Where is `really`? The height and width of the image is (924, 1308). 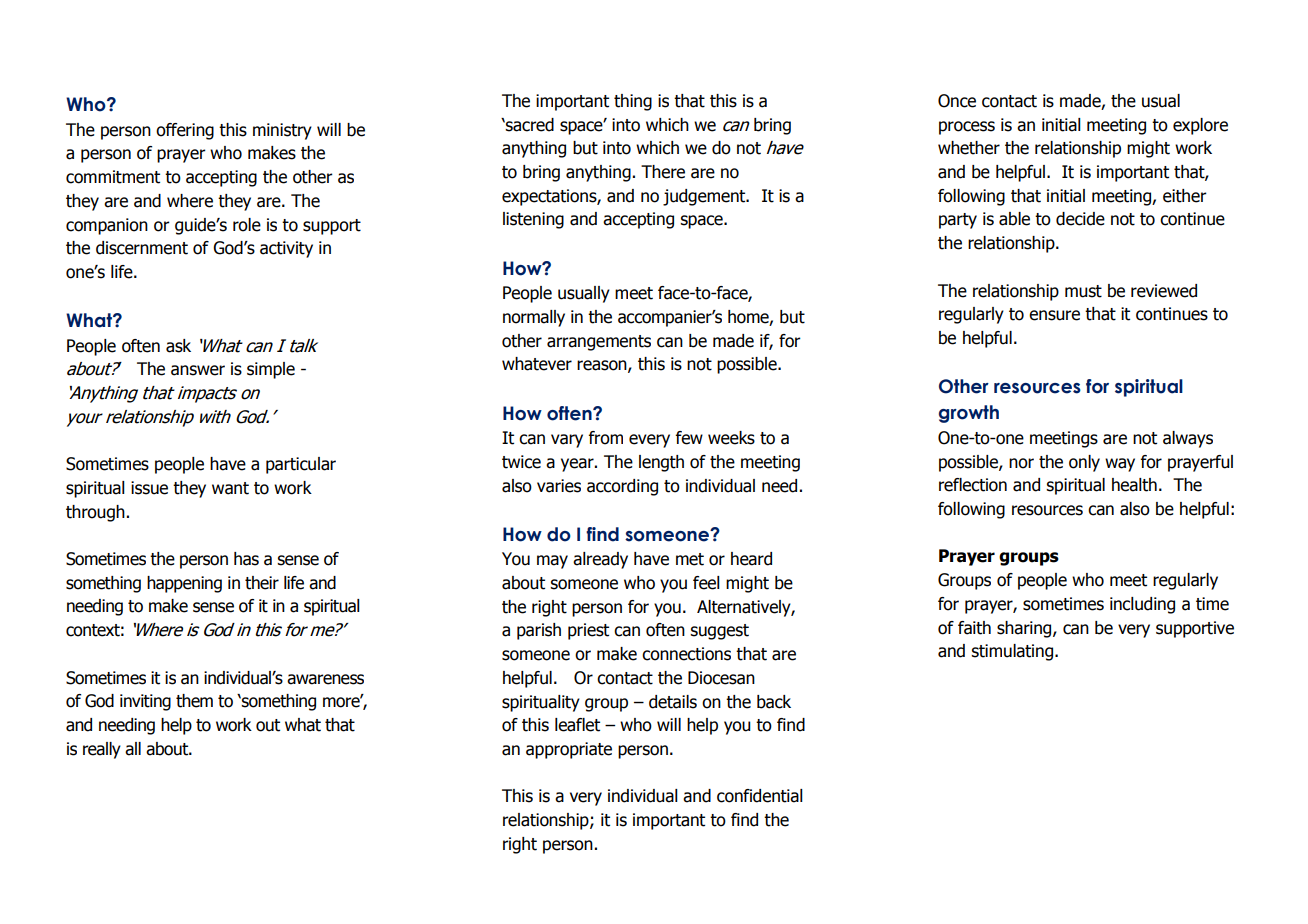
really is located at coordinates (102, 750).
